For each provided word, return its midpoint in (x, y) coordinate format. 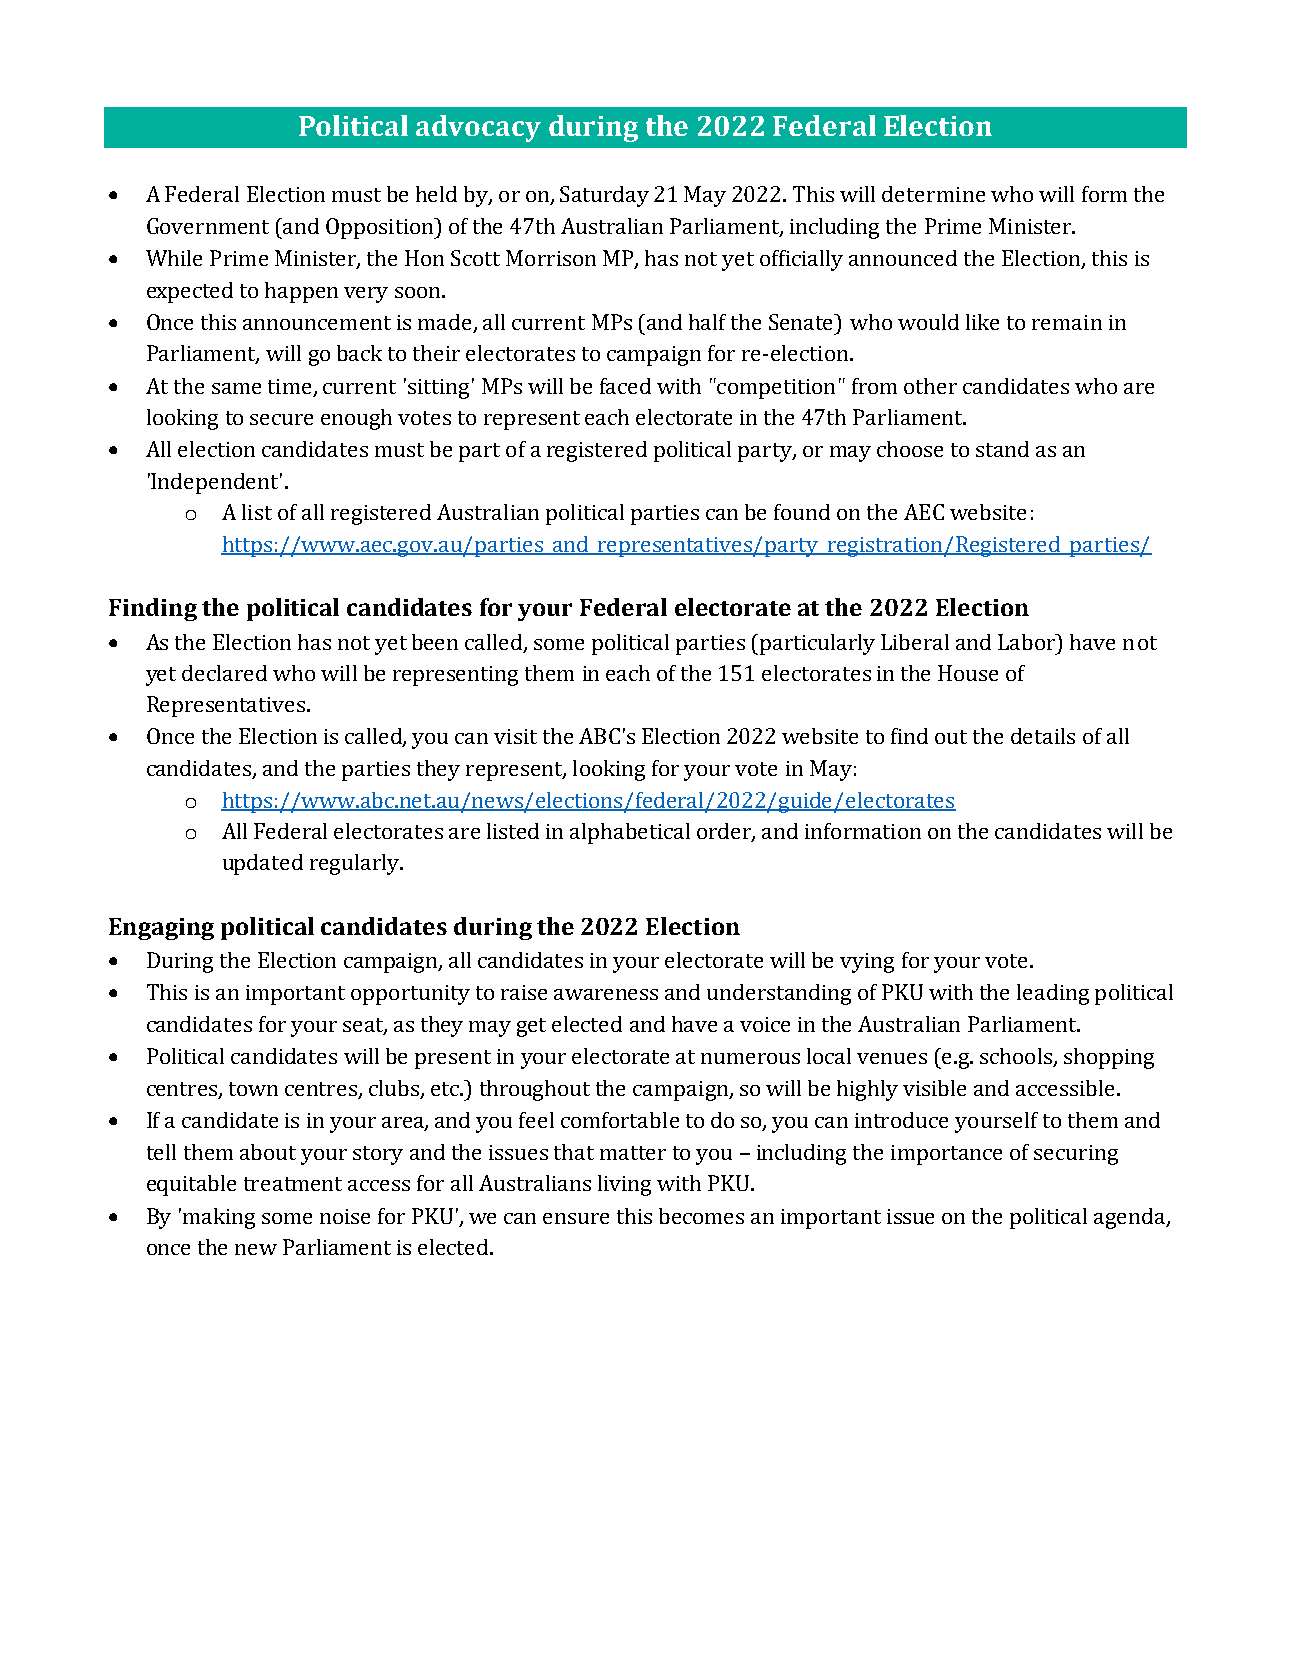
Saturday (604, 196)
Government (208, 226)
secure (281, 419)
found (802, 512)
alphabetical (630, 833)
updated (263, 864)
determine (933, 194)
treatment (293, 1184)
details (1043, 736)
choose (910, 449)
